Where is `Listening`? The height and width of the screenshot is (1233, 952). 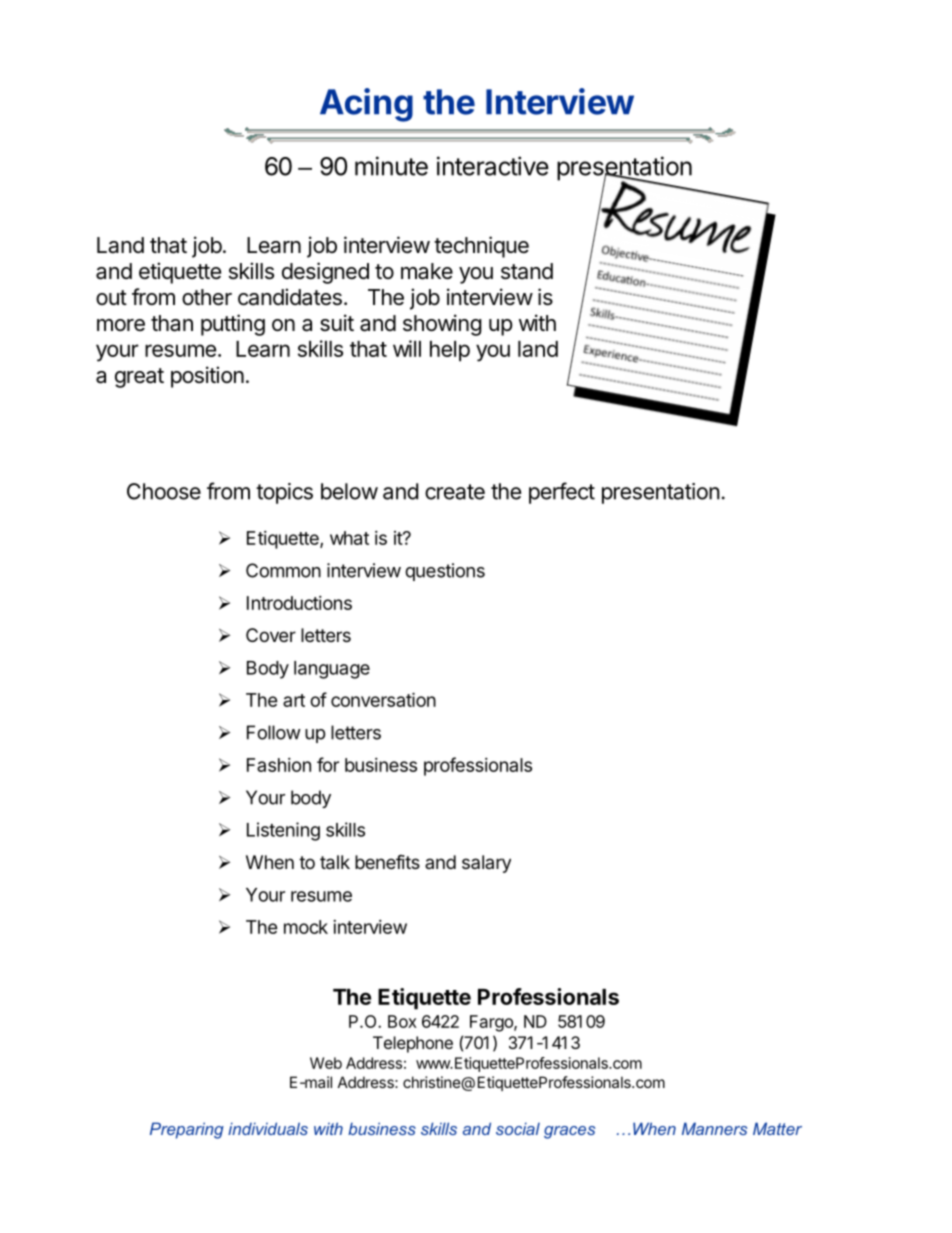
Listening is located at coordinates (283, 831).
